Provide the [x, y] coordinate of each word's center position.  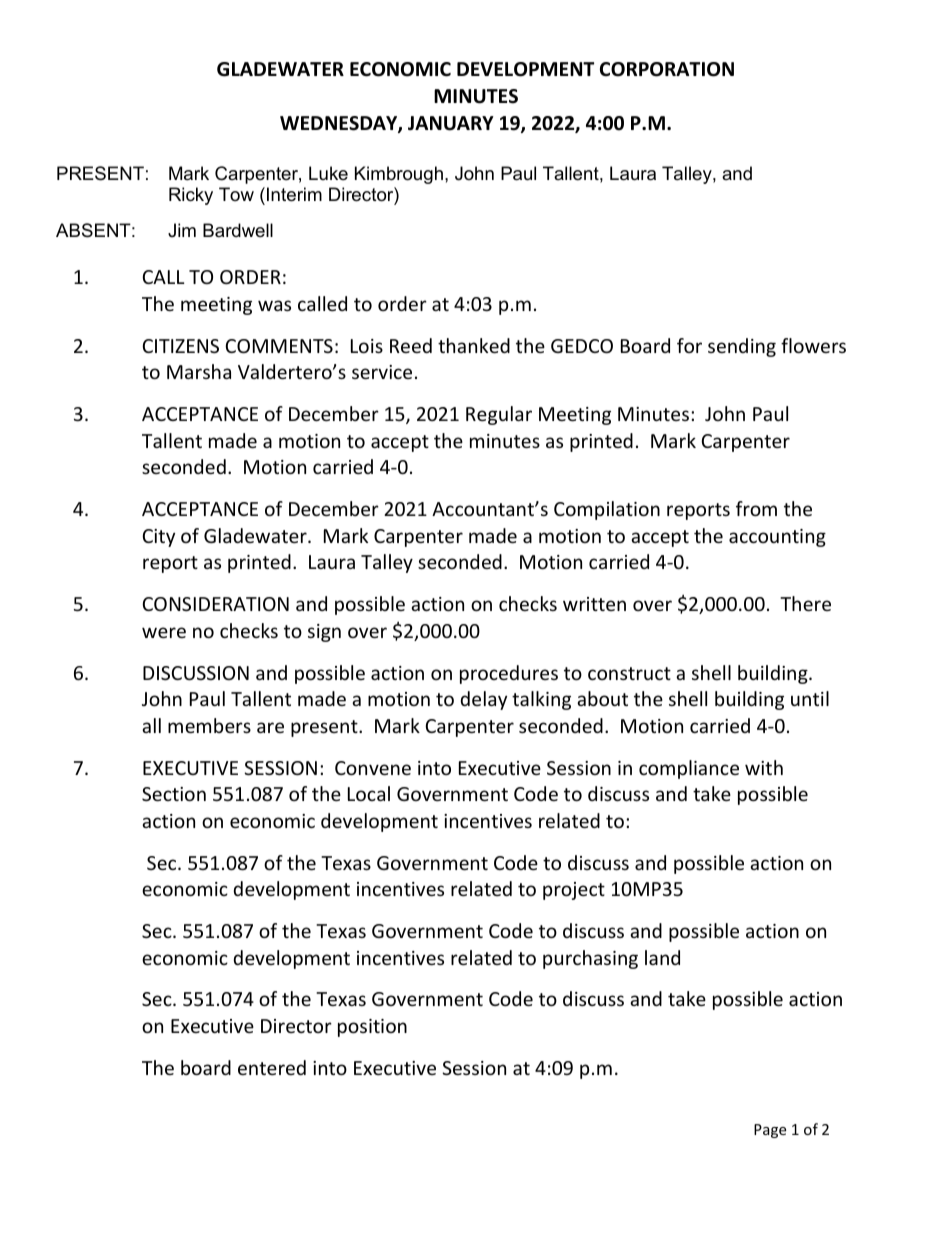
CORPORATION [667, 69]
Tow [236, 194]
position [372, 1028]
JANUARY [451, 123]
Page [770, 1131]
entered [272, 1067]
